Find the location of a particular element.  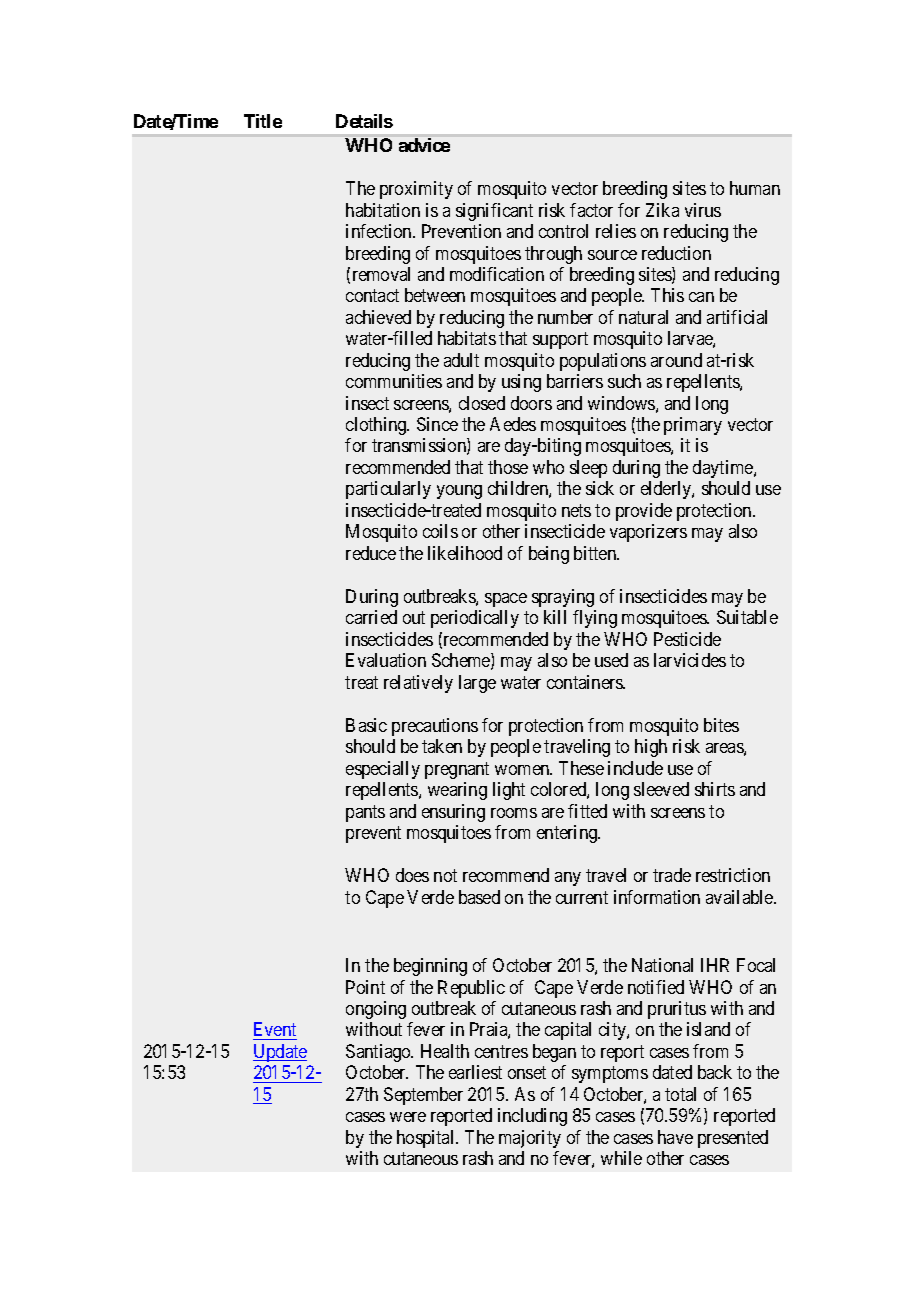

significant is located at coordinates (494, 212).
